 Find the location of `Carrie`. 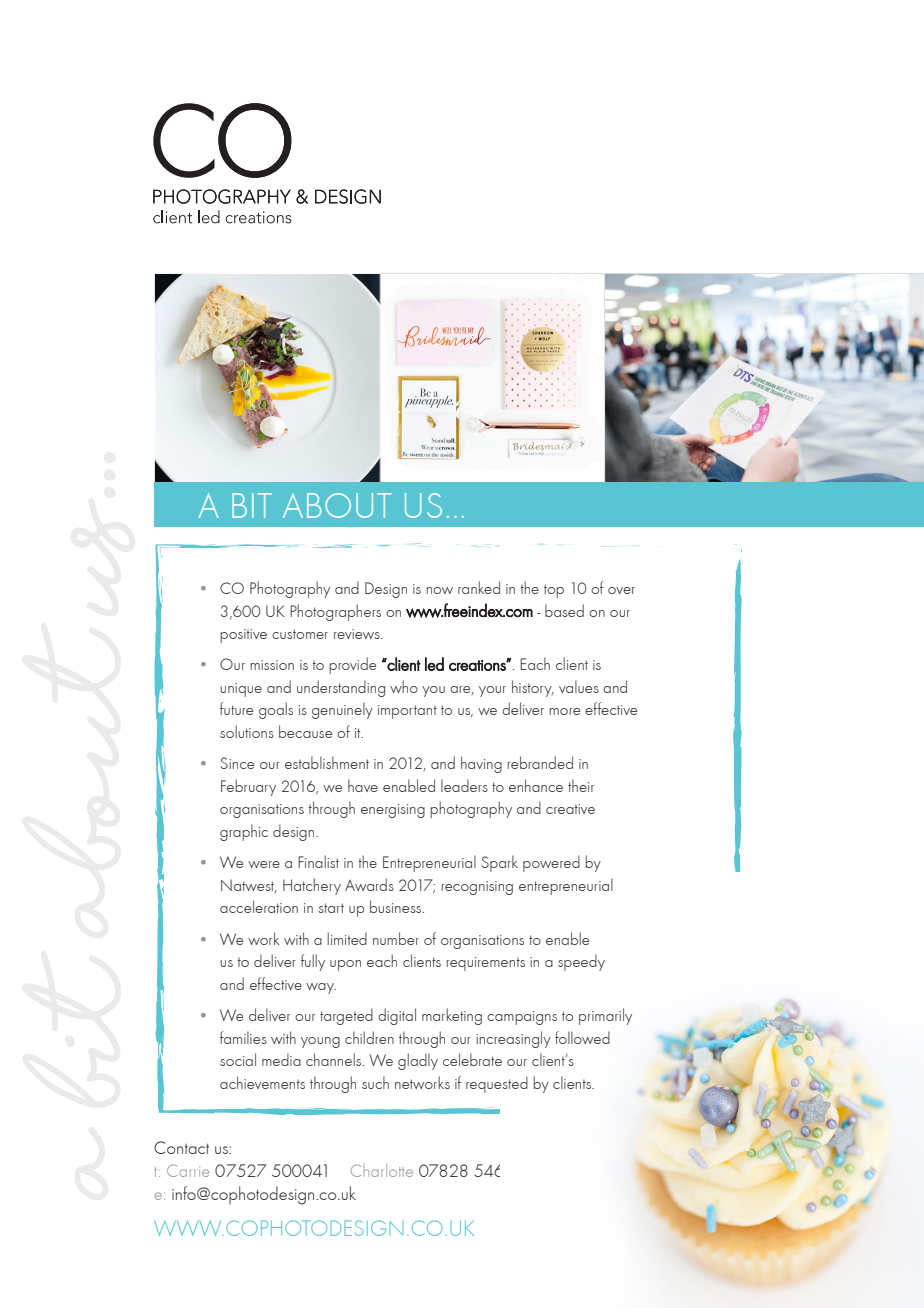

Carrie is located at coordinates (188, 1170).
